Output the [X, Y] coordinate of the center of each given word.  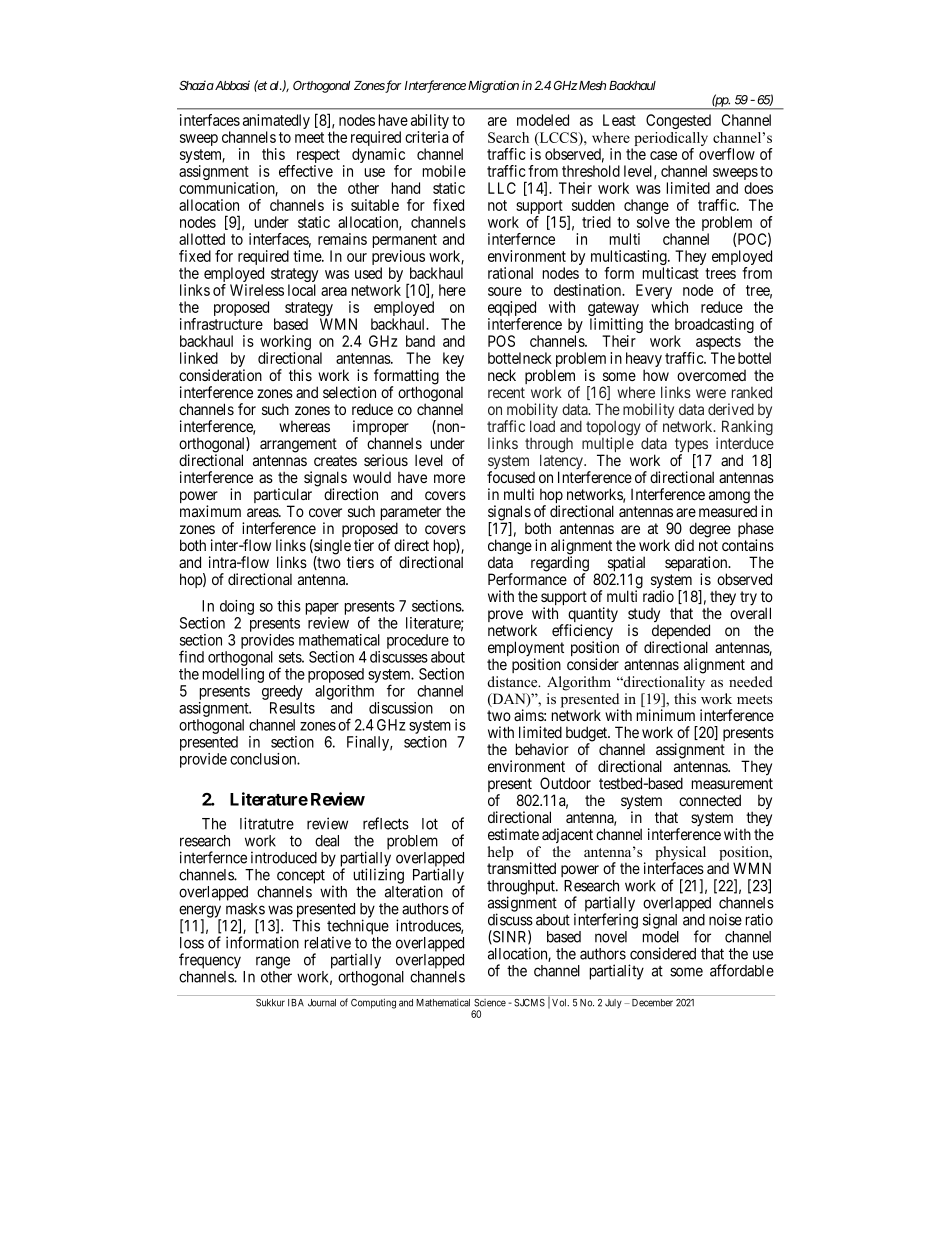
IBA [296, 1003]
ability [430, 123]
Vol [560, 1003]
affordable [742, 970]
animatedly [276, 123]
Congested [678, 121]
